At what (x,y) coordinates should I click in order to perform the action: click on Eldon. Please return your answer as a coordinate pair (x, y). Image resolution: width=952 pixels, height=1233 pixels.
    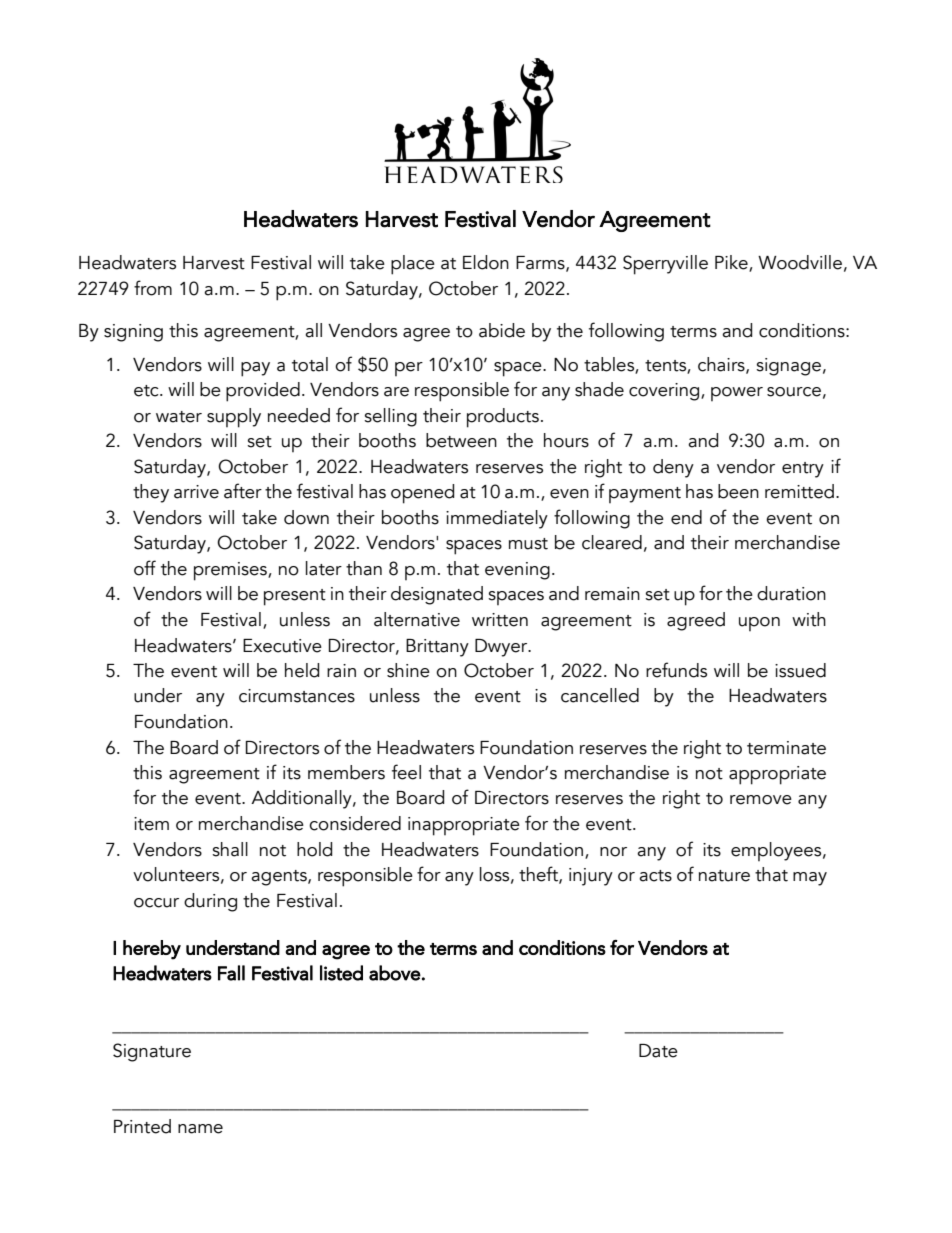
    Looking at the image, I should click on (486, 262).
